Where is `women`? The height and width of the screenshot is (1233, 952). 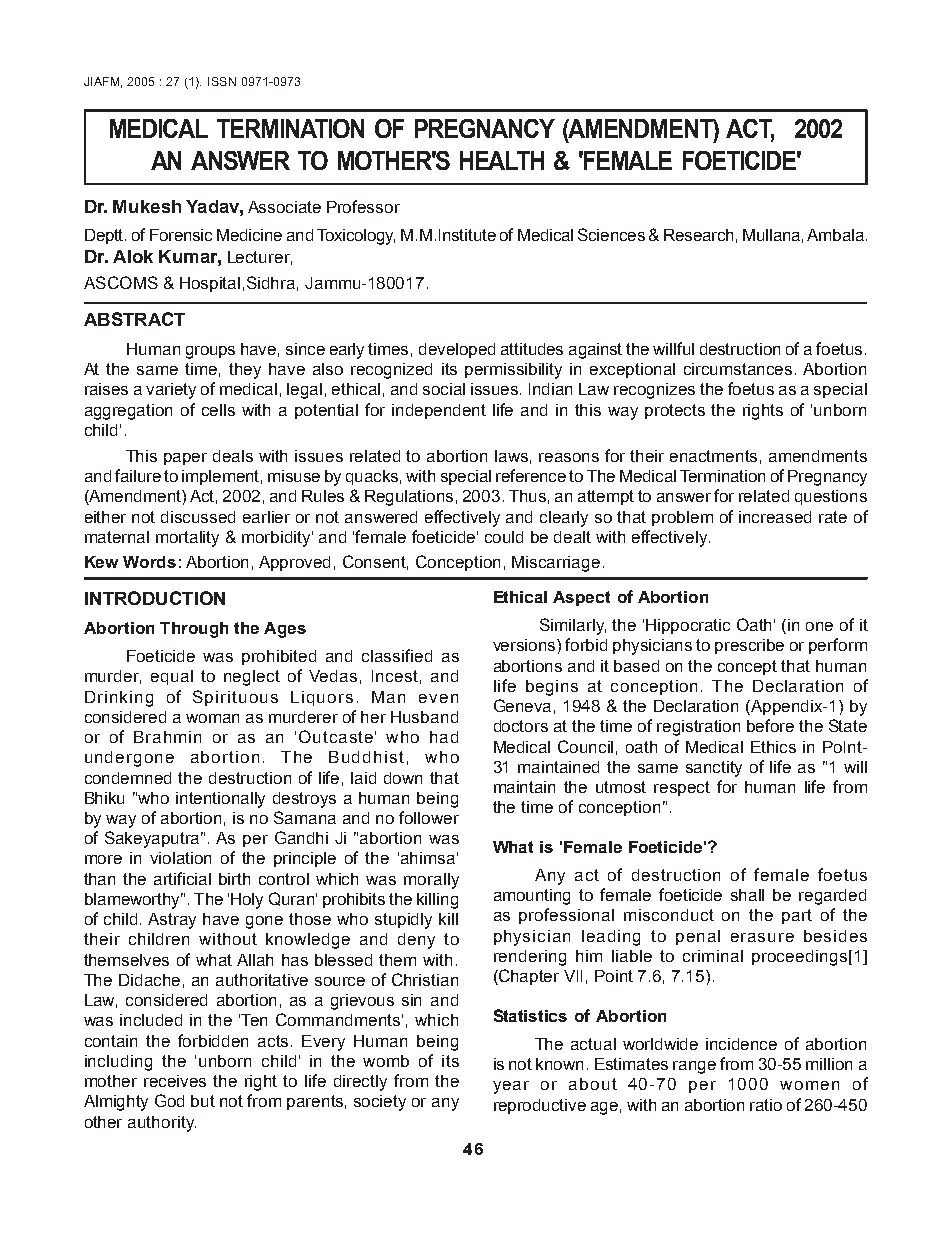 women is located at coordinates (809, 1085).
